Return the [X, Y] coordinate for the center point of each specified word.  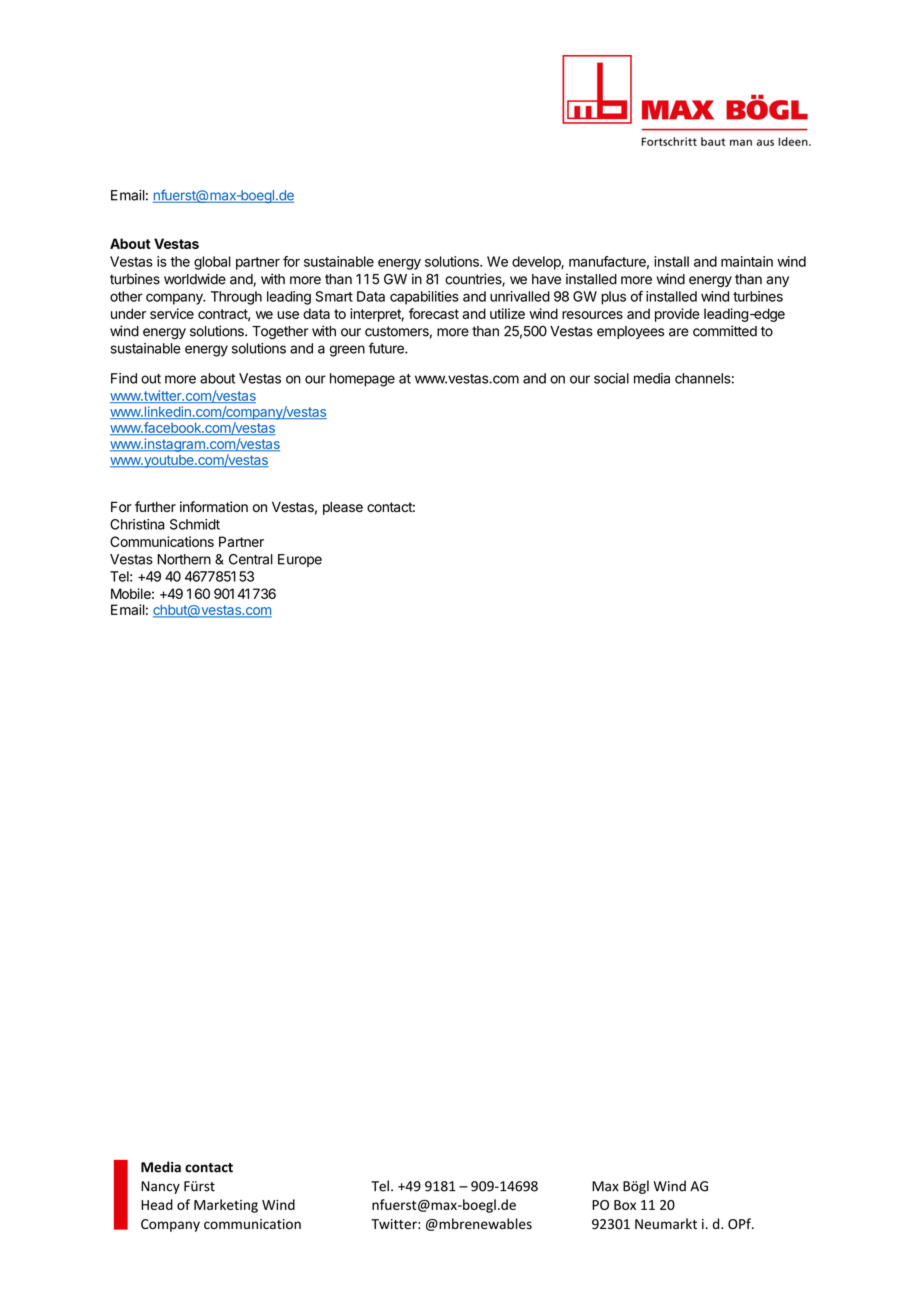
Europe [300, 560]
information [214, 507]
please [343, 508]
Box [625, 1205]
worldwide [195, 279]
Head [157, 1204]
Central [251, 559]
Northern [184, 559]
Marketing [226, 1206]
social [611, 378]
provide [677, 315]
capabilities [424, 298]
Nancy [160, 1187]
